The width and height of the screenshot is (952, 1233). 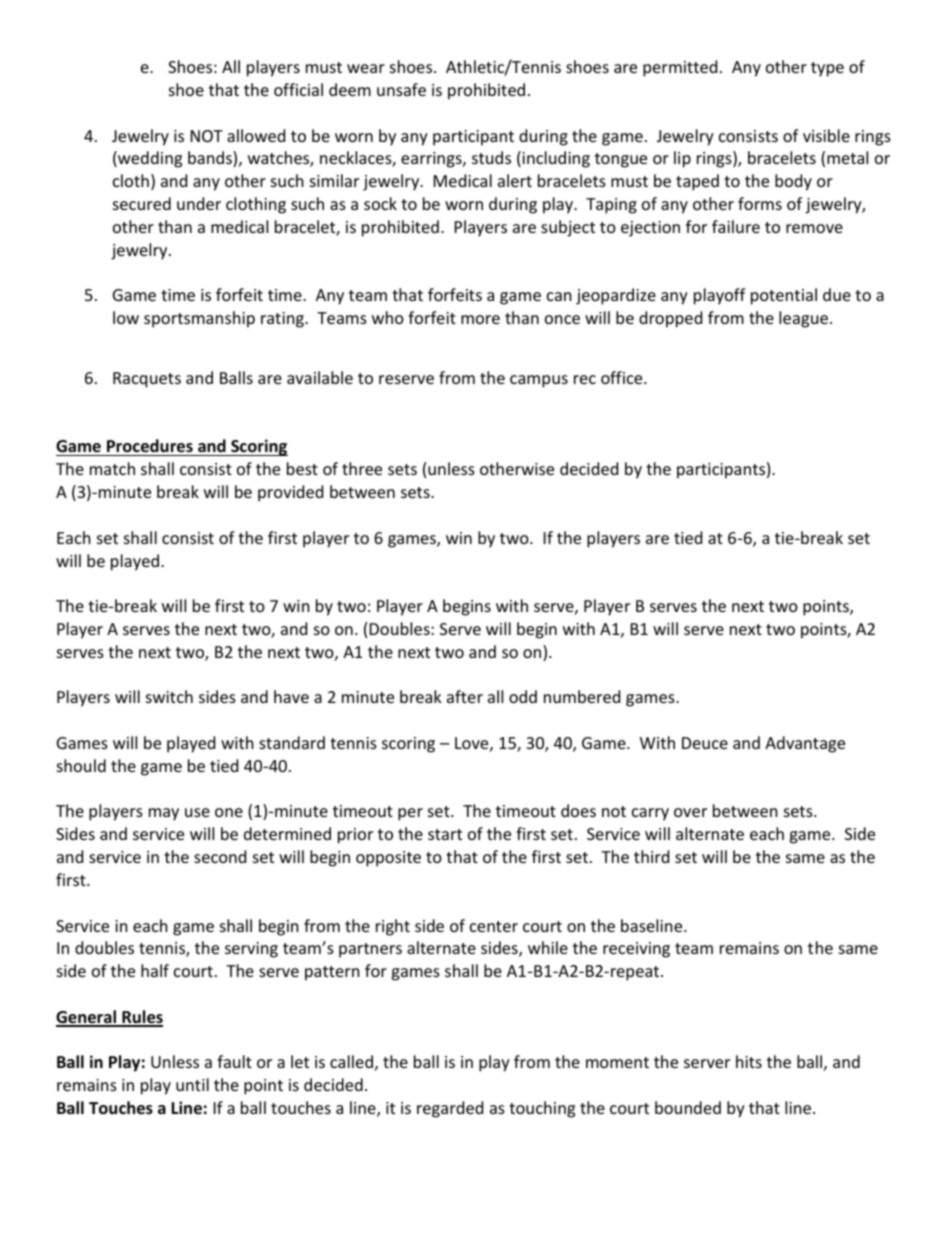 What do you see at coordinates (705, 743) in the screenshot?
I see `Deuce` at bounding box center [705, 743].
